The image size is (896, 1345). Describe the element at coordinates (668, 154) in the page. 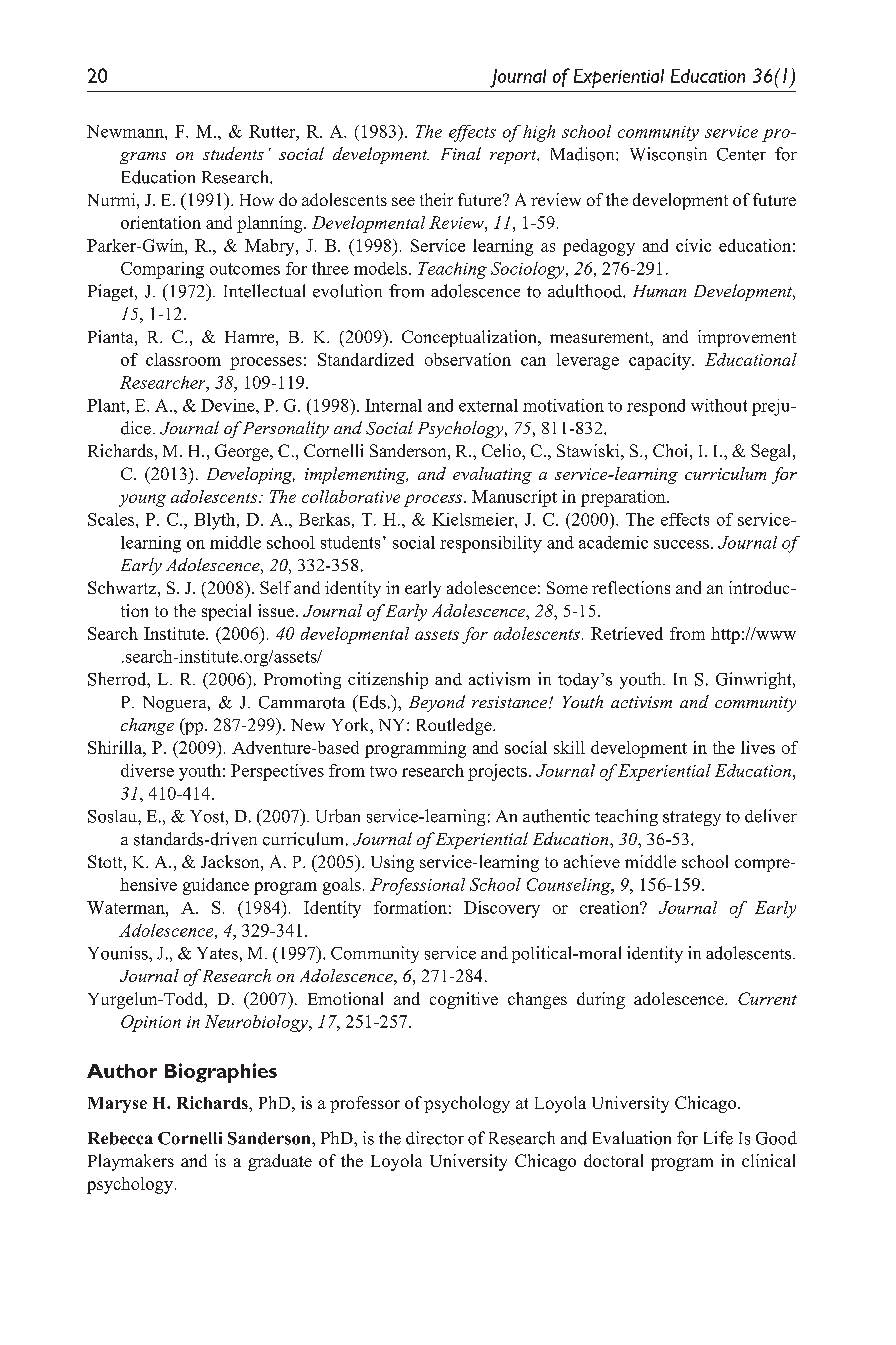

I see `Wisconsin` at that location.
